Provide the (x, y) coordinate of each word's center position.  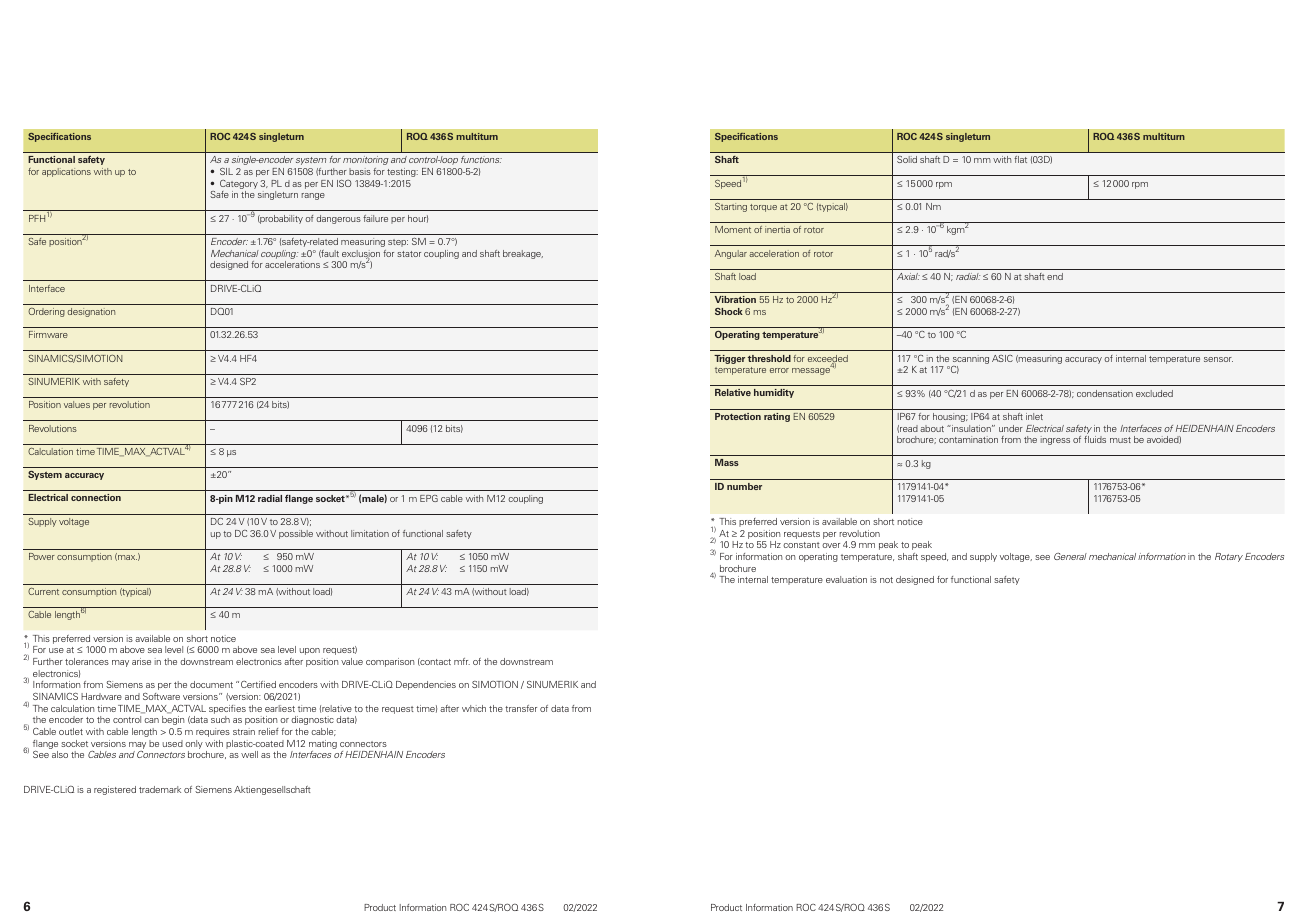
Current (43, 591)
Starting (731, 207)
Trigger (729, 359)
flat (1020, 159)
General (1070, 556)
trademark (160, 789)
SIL (226, 171)
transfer (521, 708)
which (474, 708)
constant (801, 545)
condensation (1105, 393)
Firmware (48, 334)
